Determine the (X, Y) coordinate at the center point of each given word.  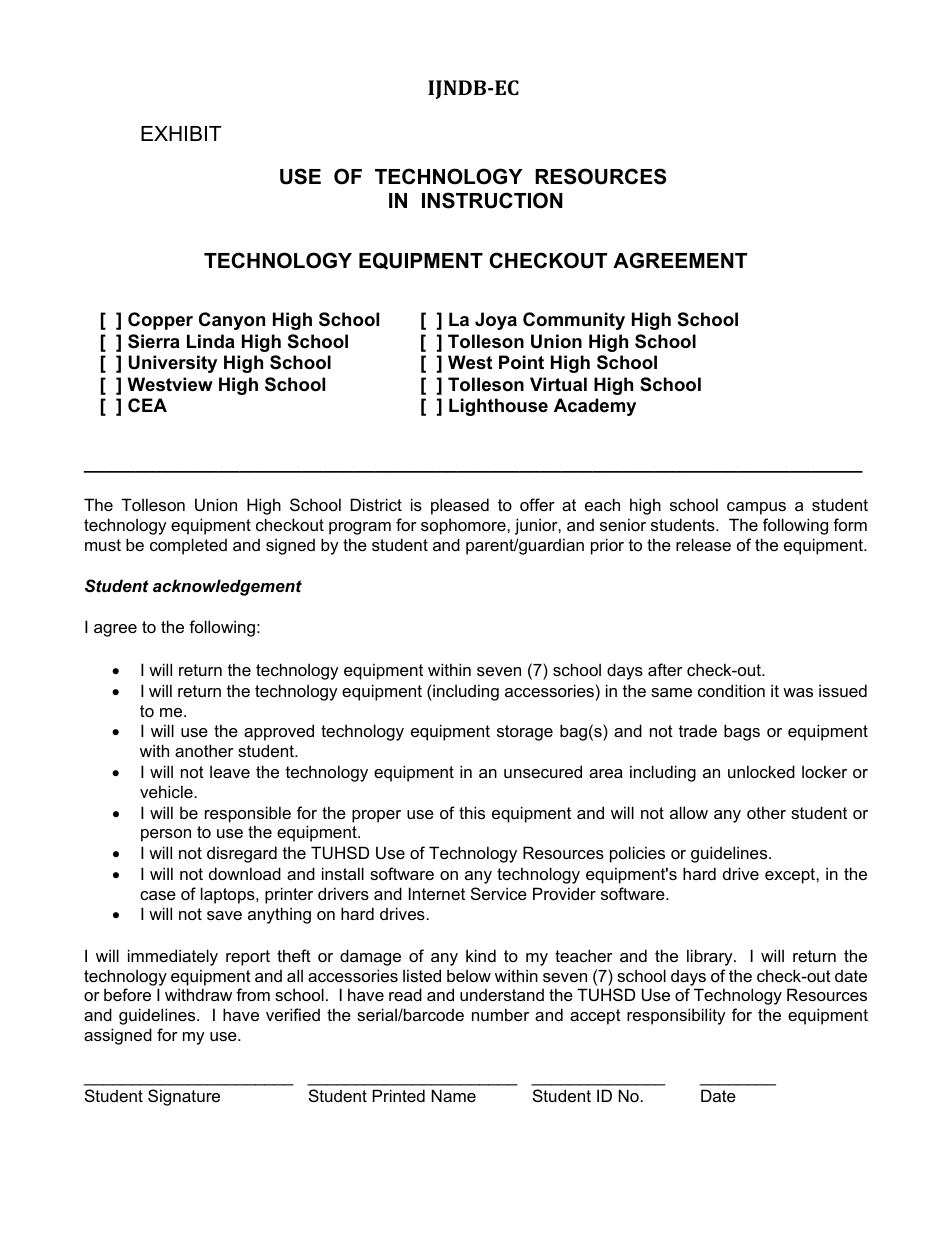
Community (574, 321)
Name (453, 1095)
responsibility (676, 1016)
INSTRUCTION (492, 200)
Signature (184, 1097)
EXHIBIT (181, 133)
